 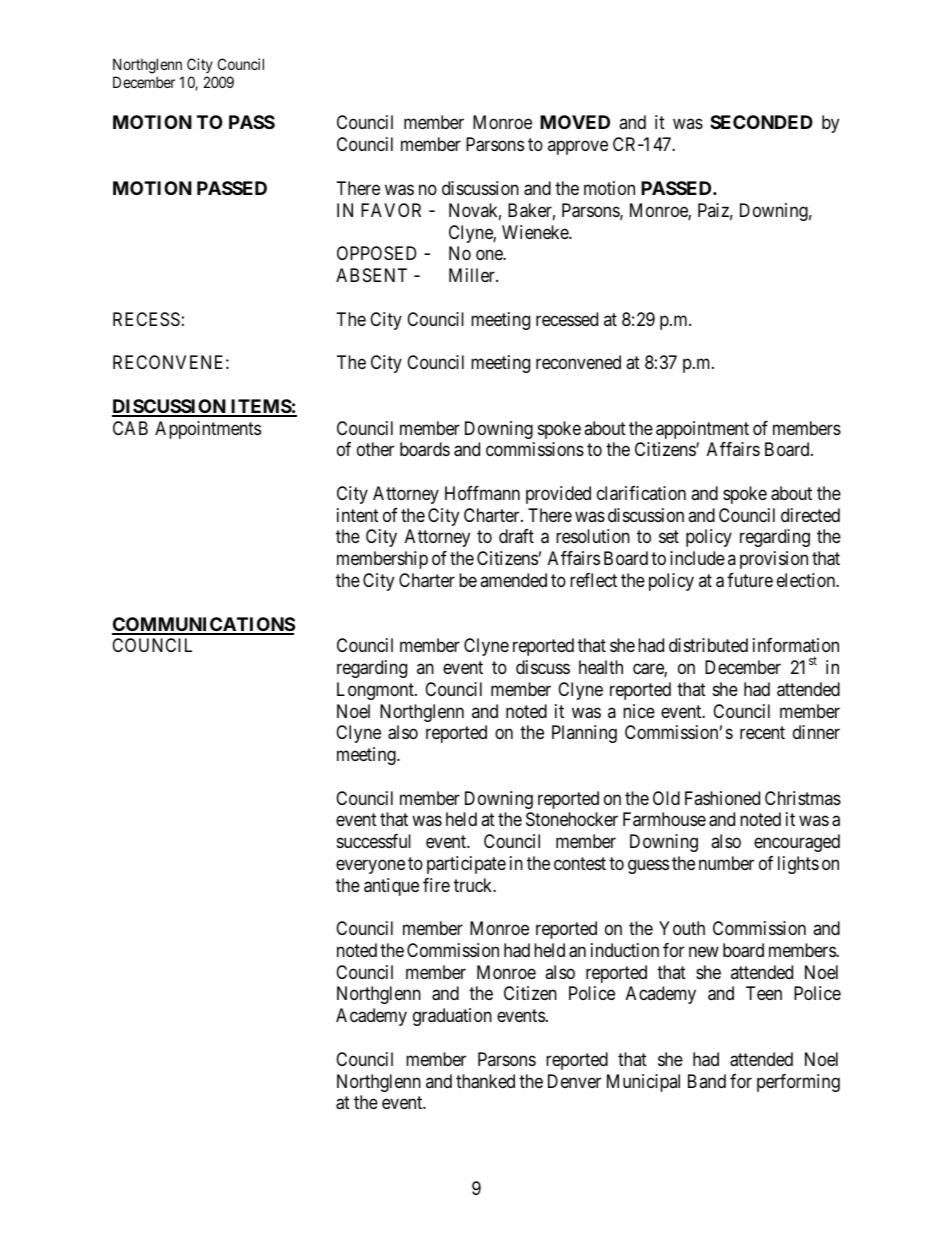 I want to click on thanked, so click(x=485, y=1081).
